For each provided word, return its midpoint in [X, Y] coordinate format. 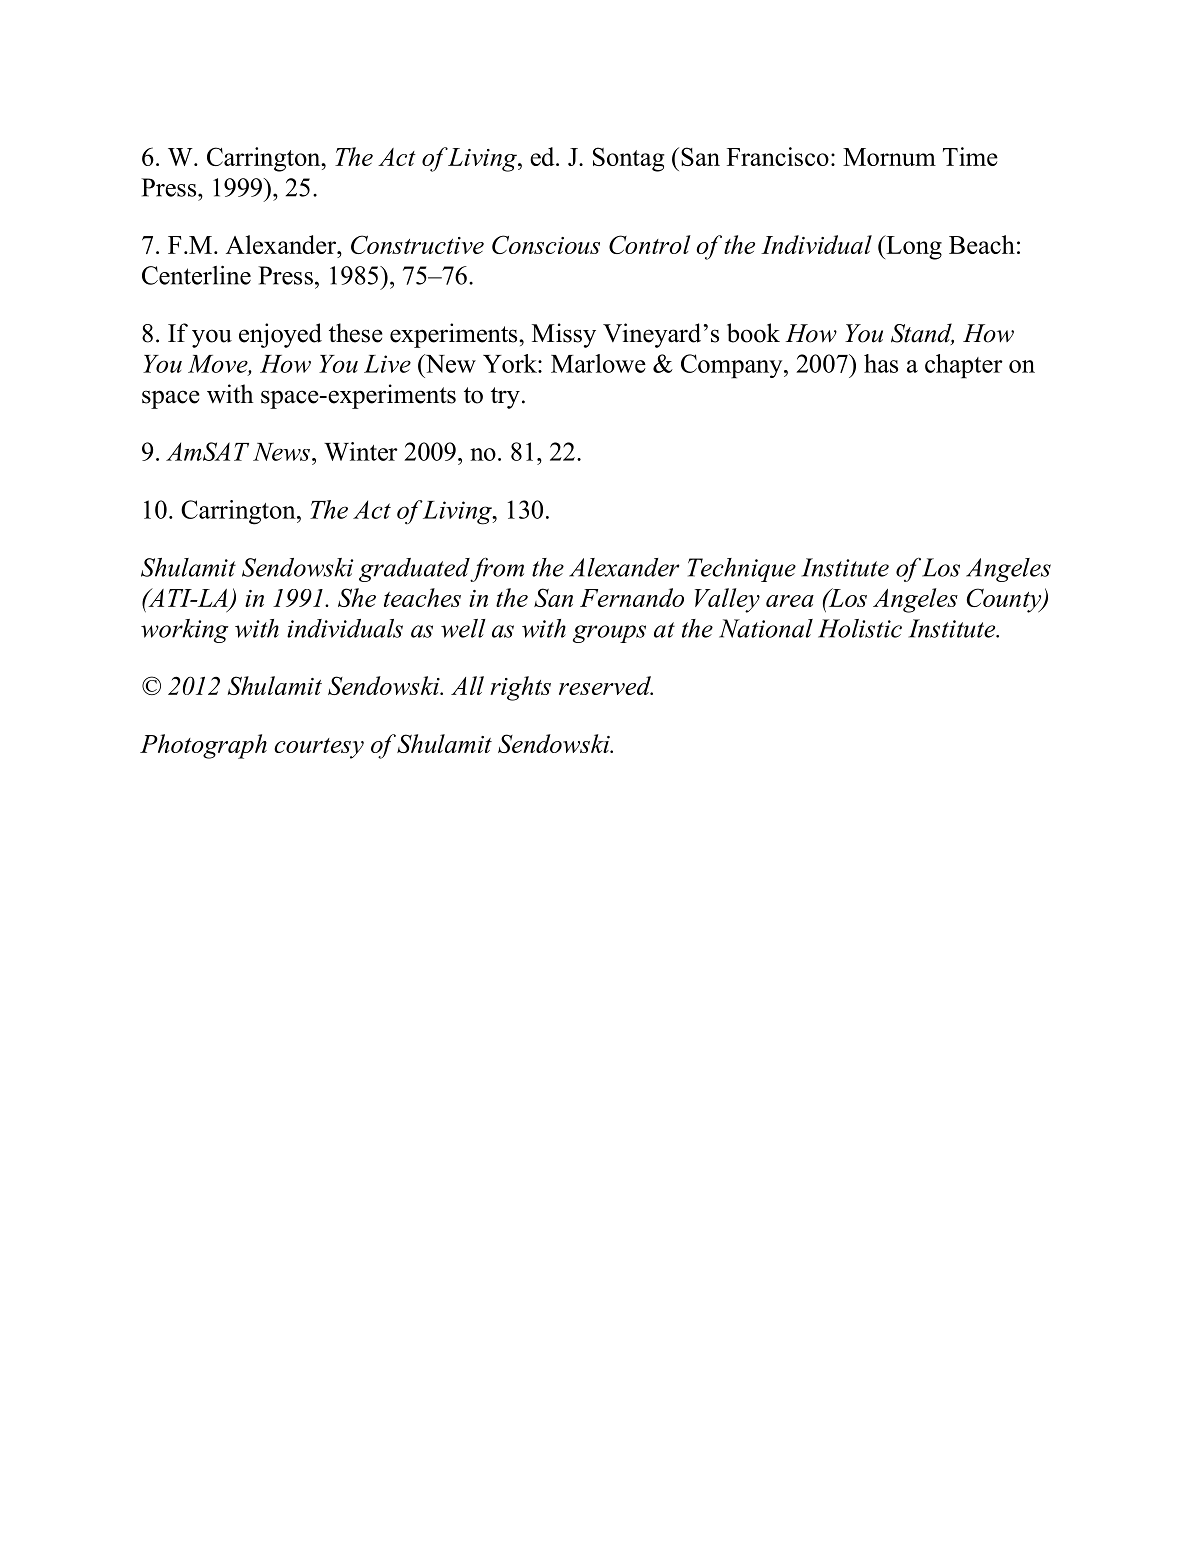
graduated [415, 570]
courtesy [319, 748]
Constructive [417, 244]
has [881, 363]
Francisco [778, 156]
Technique [742, 570]
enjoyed [280, 335]
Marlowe [598, 363]
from [497, 569]
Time [970, 156]
